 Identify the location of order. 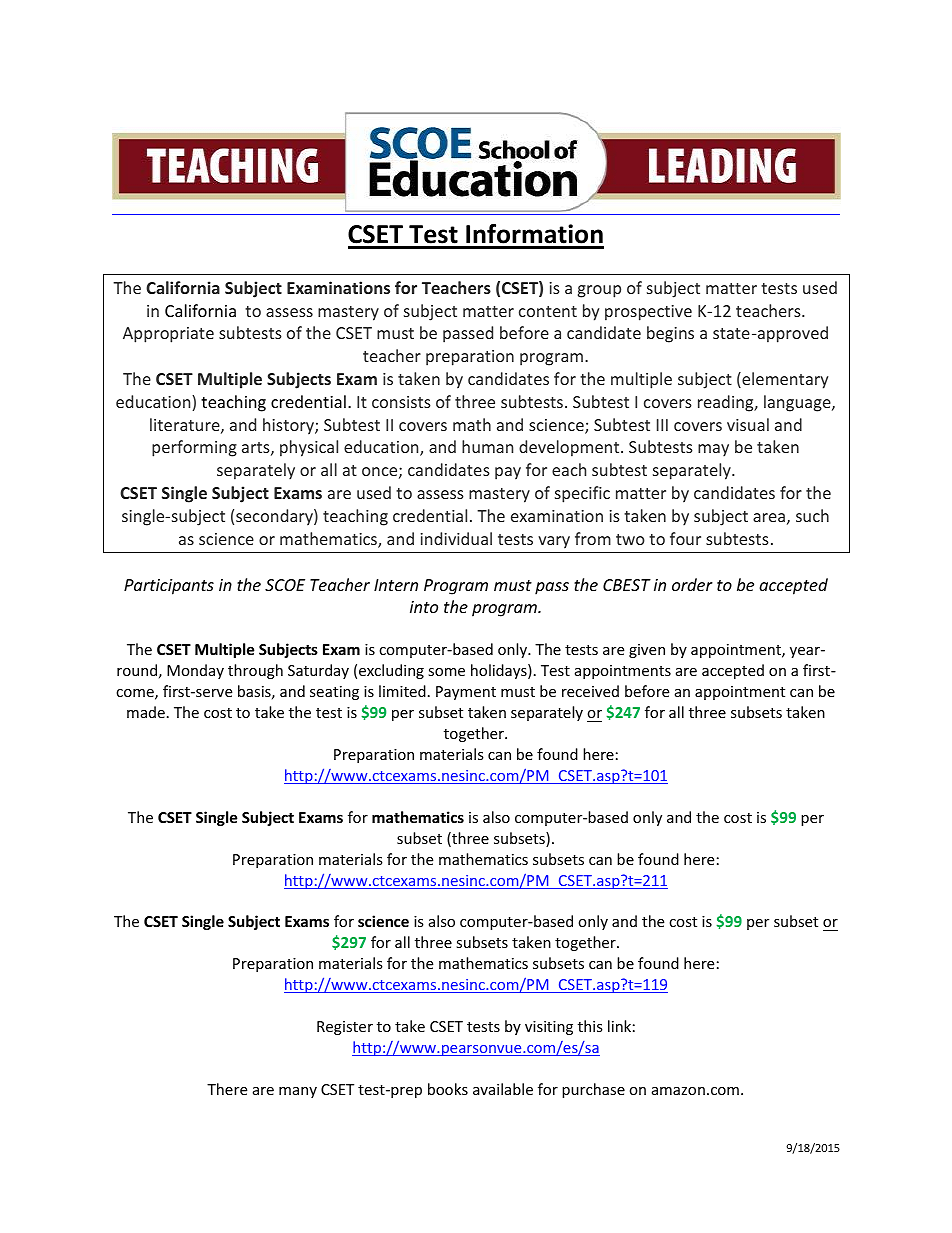
(692, 584).
